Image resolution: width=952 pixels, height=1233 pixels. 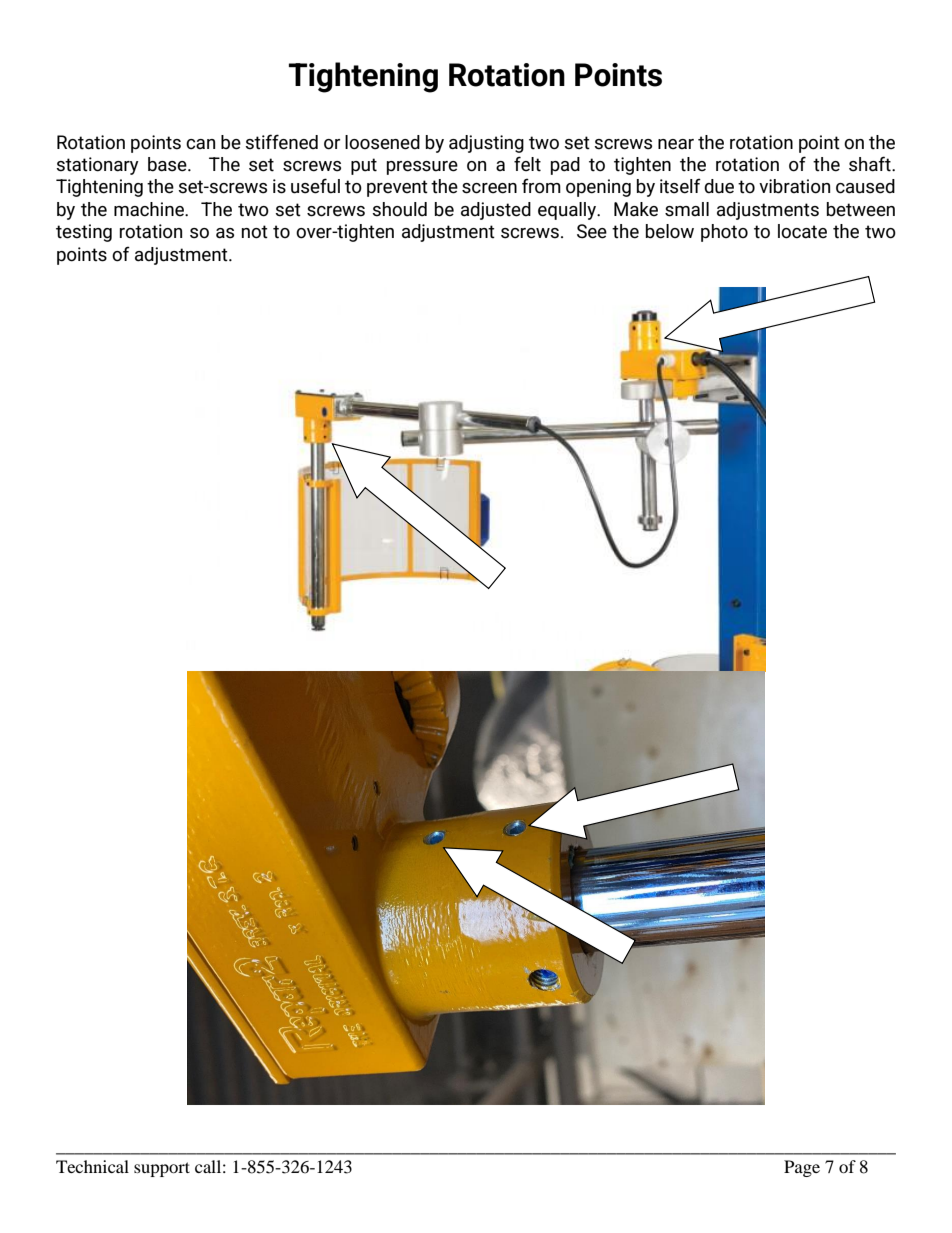 I want to click on base, so click(x=168, y=164).
